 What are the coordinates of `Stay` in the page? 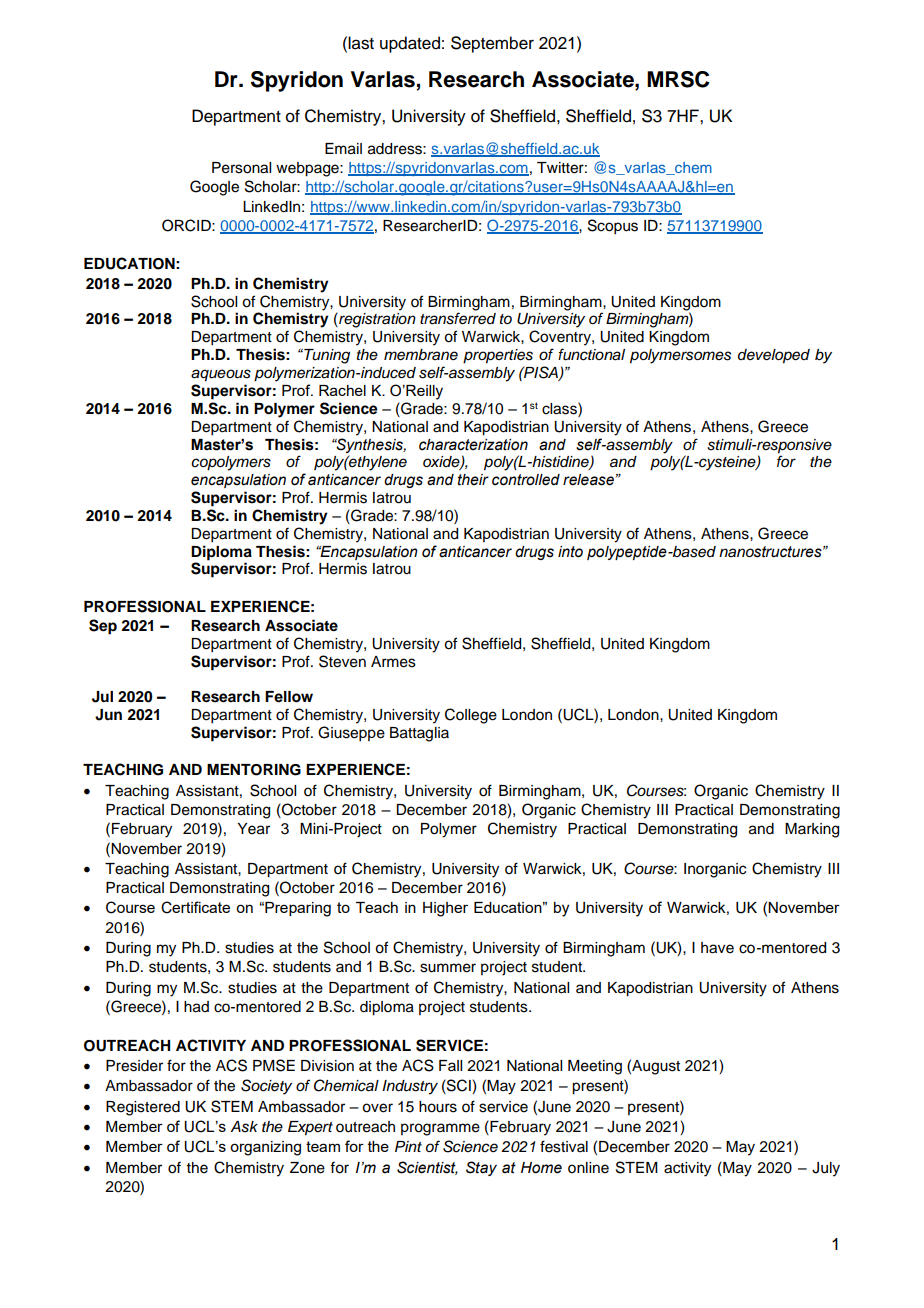 It's located at (481, 1168).
